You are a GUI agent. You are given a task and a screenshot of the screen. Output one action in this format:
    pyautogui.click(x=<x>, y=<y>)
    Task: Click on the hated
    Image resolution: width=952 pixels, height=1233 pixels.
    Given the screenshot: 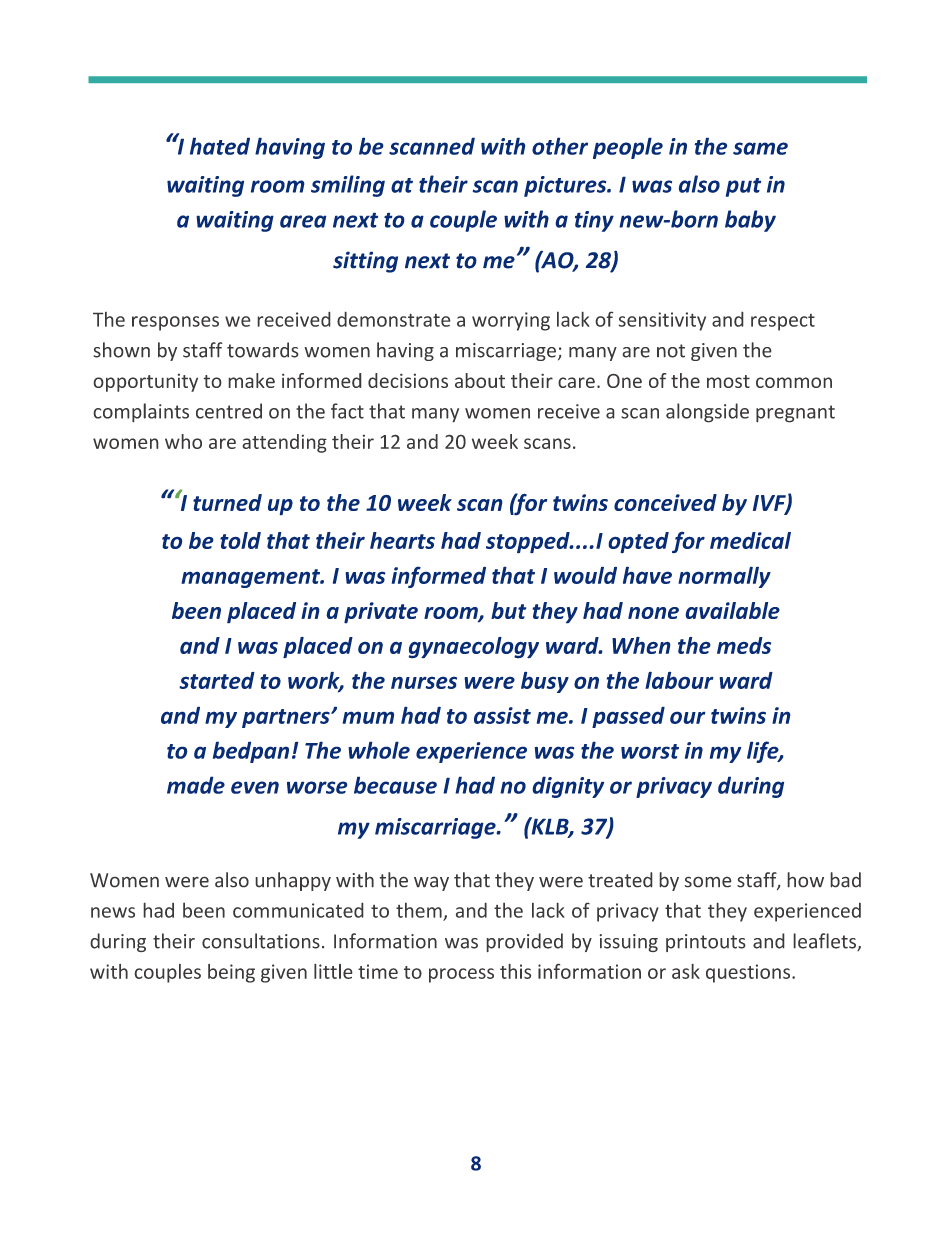 What is the action you would take?
    pyautogui.click(x=220, y=146)
